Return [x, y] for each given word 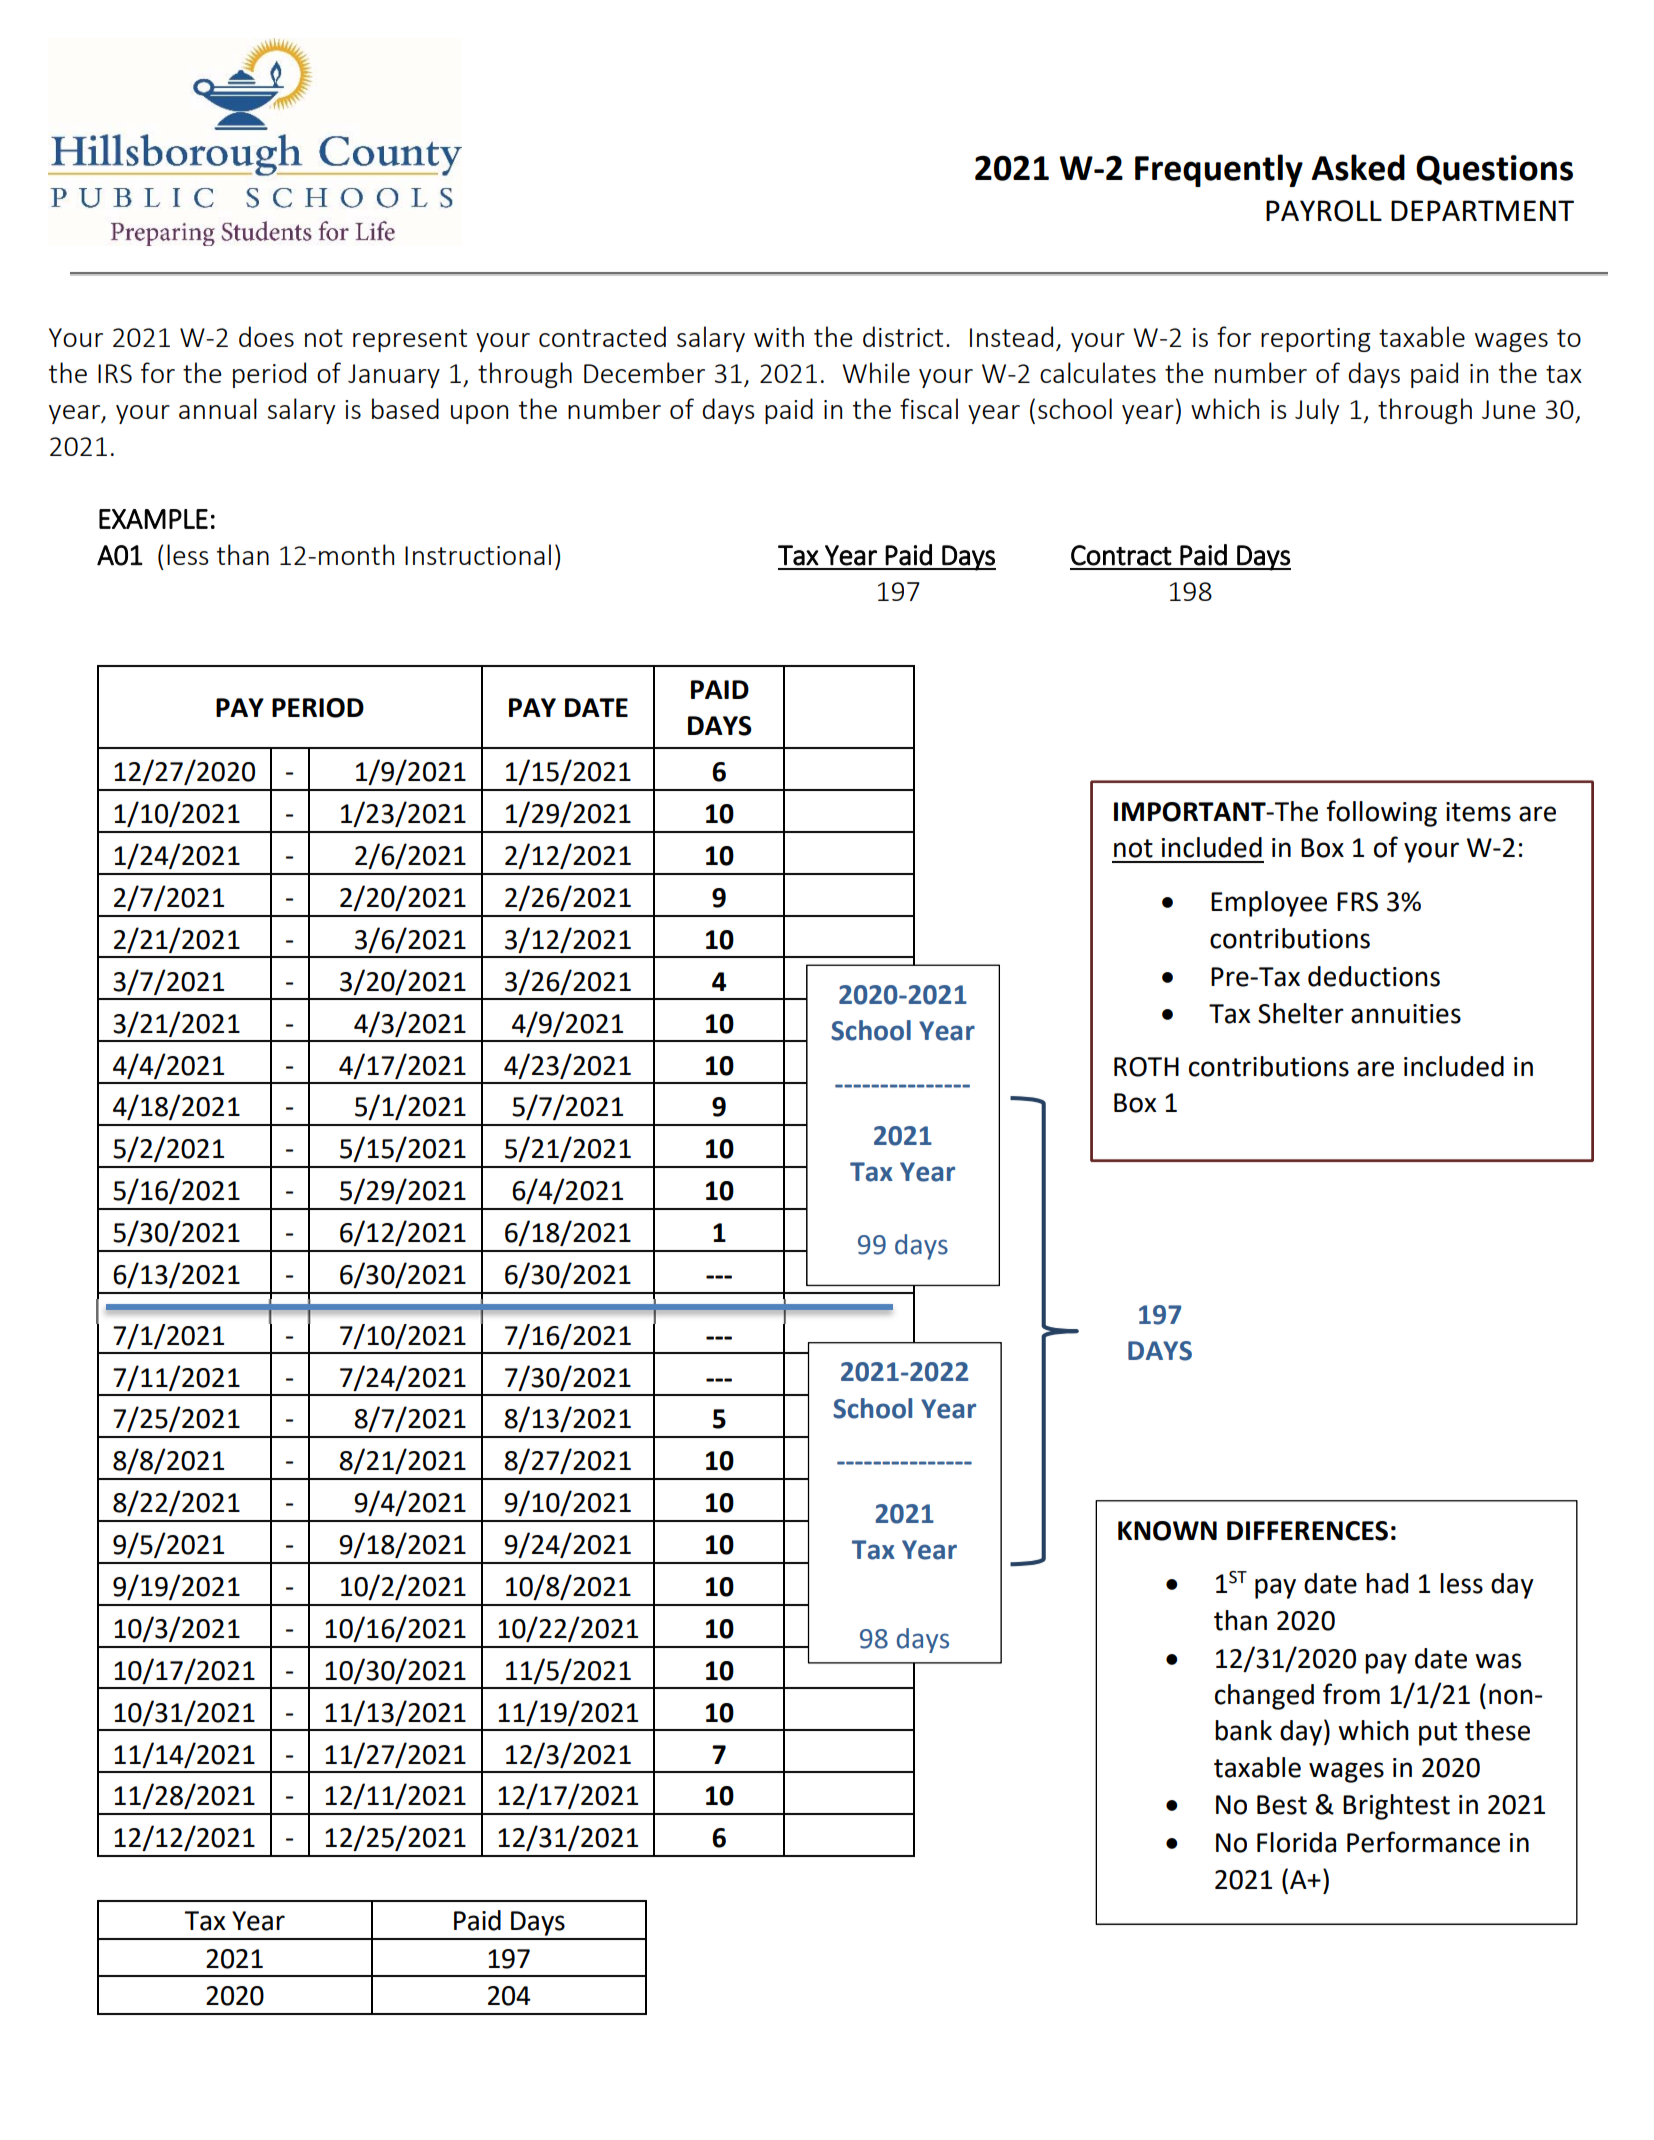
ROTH [1146, 1067]
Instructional [478, 554]
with [779, 336]
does [266, 336]
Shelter [1301, 1013]
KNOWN [1167, 1531]
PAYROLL [1324, 211]
